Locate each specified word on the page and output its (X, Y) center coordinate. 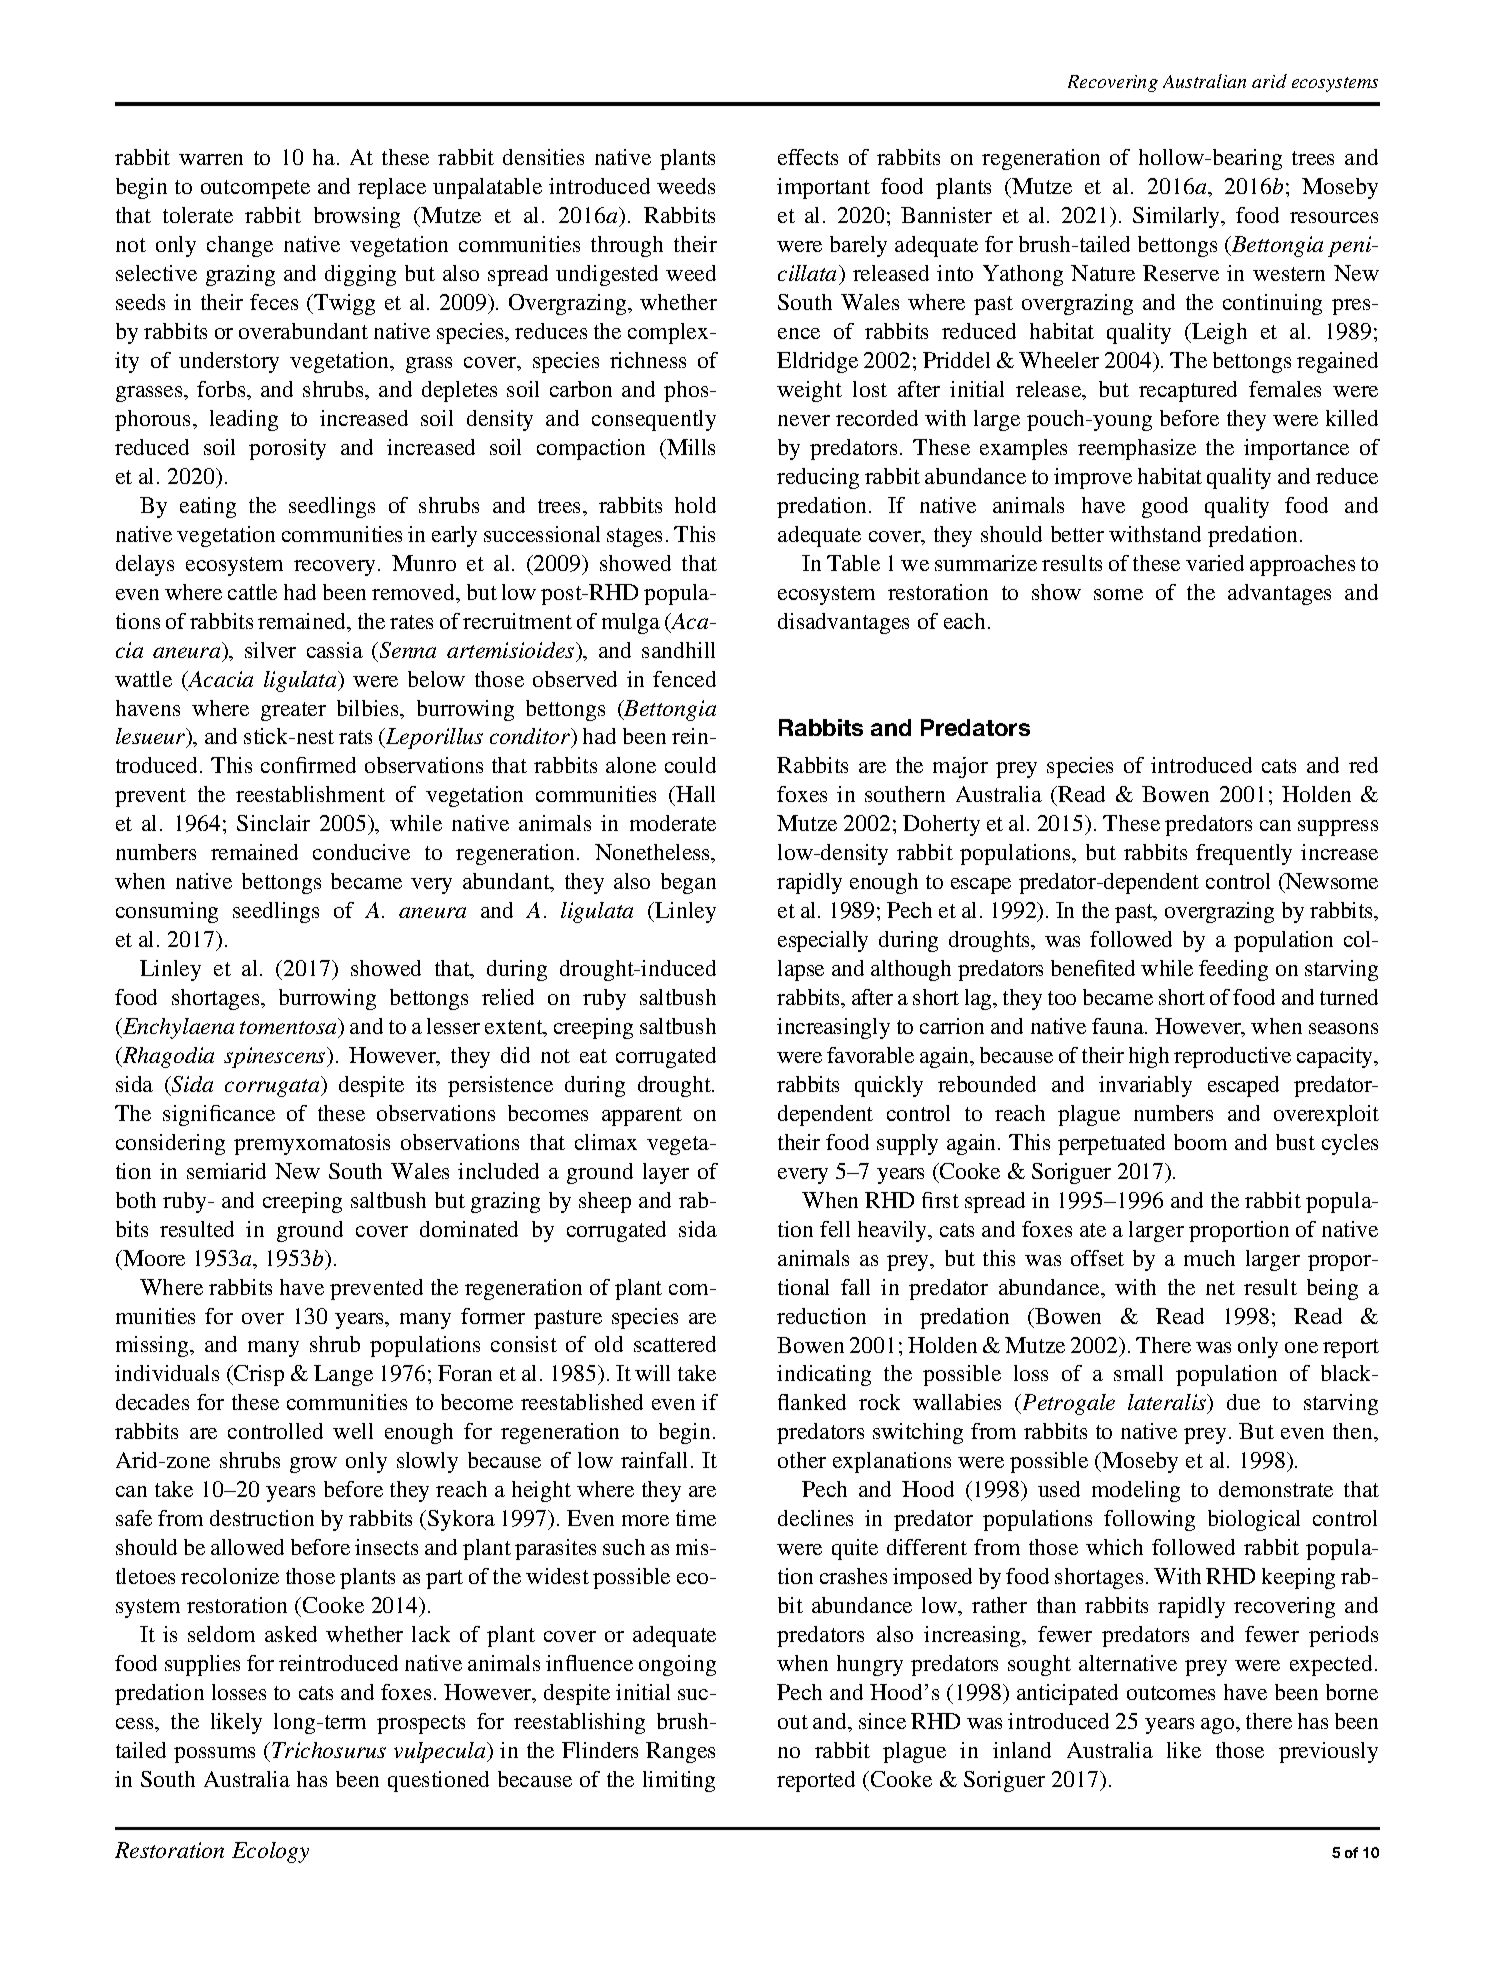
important (823, 188)
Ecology (270, 1852)
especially (823, 941)
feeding (1233, 970)
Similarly (1178, 217)
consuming (167, 912)
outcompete (255, 189)
